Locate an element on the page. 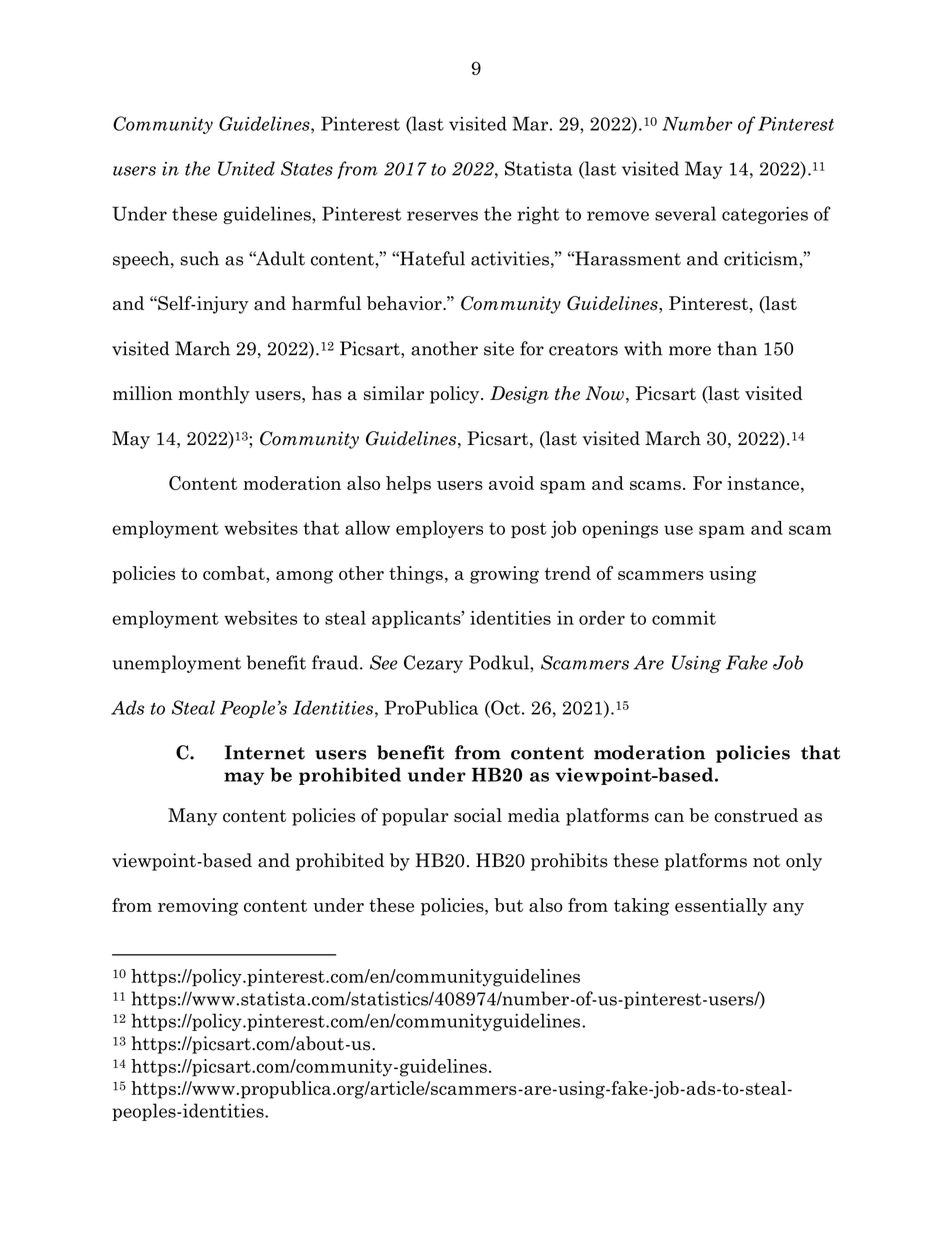 This image has height=1233, width=952. combat is located at coordinates (235, 573).
